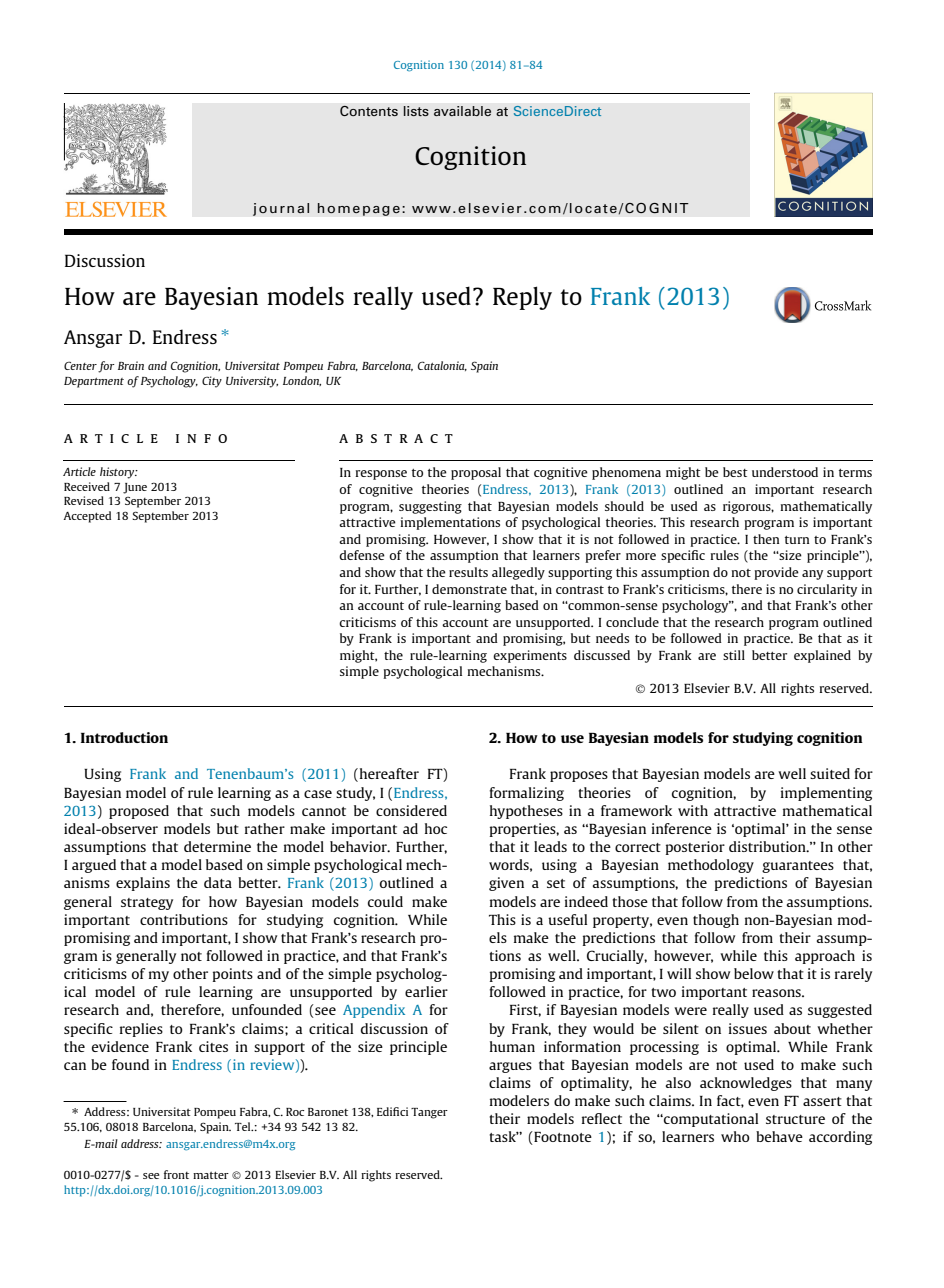 This page has width=944, height=1288. What do you see at coordinates (124, 737) in the page?
I see `Introduction` at bounding box center [124, 737].
